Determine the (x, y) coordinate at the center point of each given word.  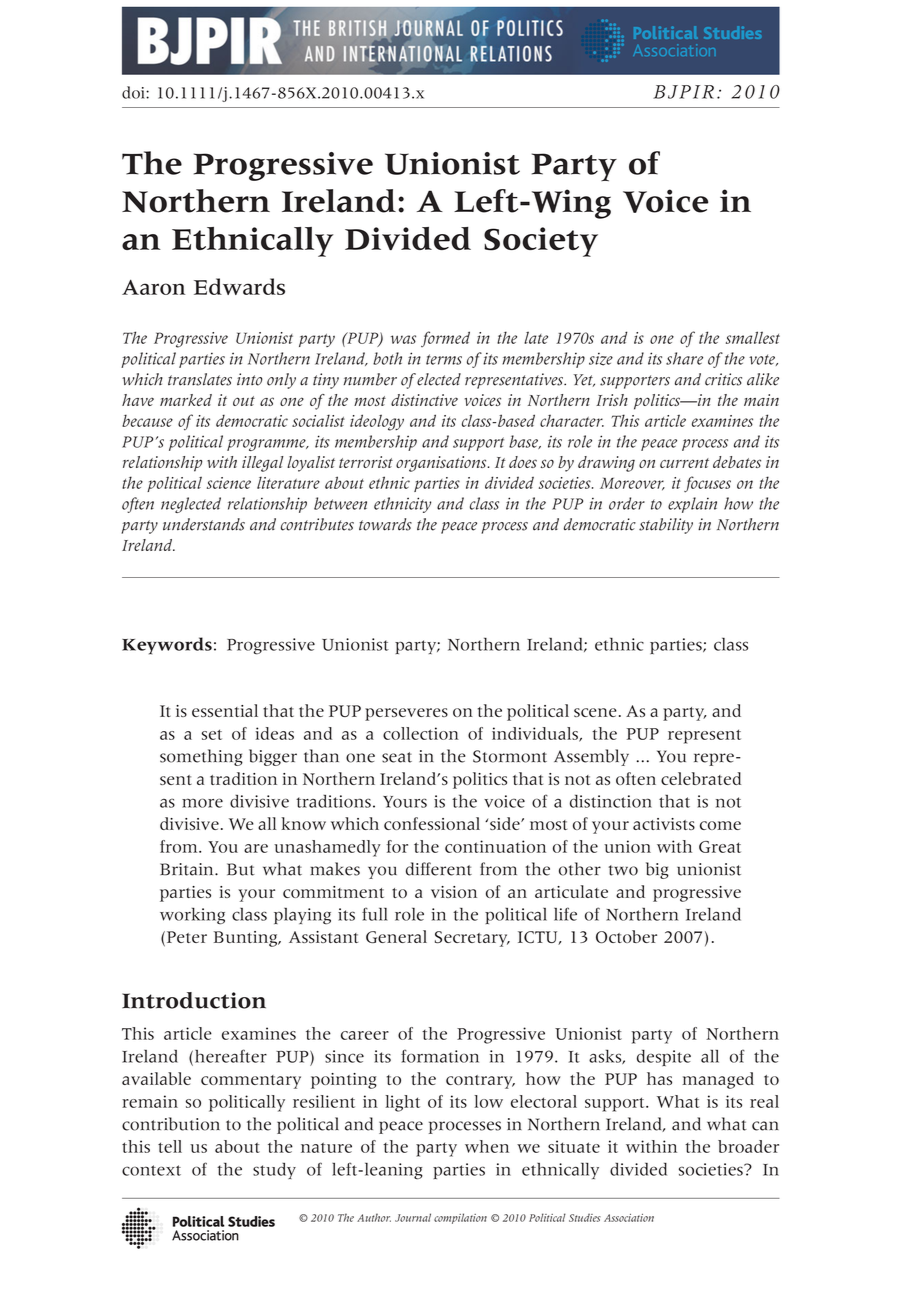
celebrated (701, 778)
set (212, 734)
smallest (753, 337)
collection (421, 733)
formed (445, 339)
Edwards (239, 286)
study (274, 1171)
